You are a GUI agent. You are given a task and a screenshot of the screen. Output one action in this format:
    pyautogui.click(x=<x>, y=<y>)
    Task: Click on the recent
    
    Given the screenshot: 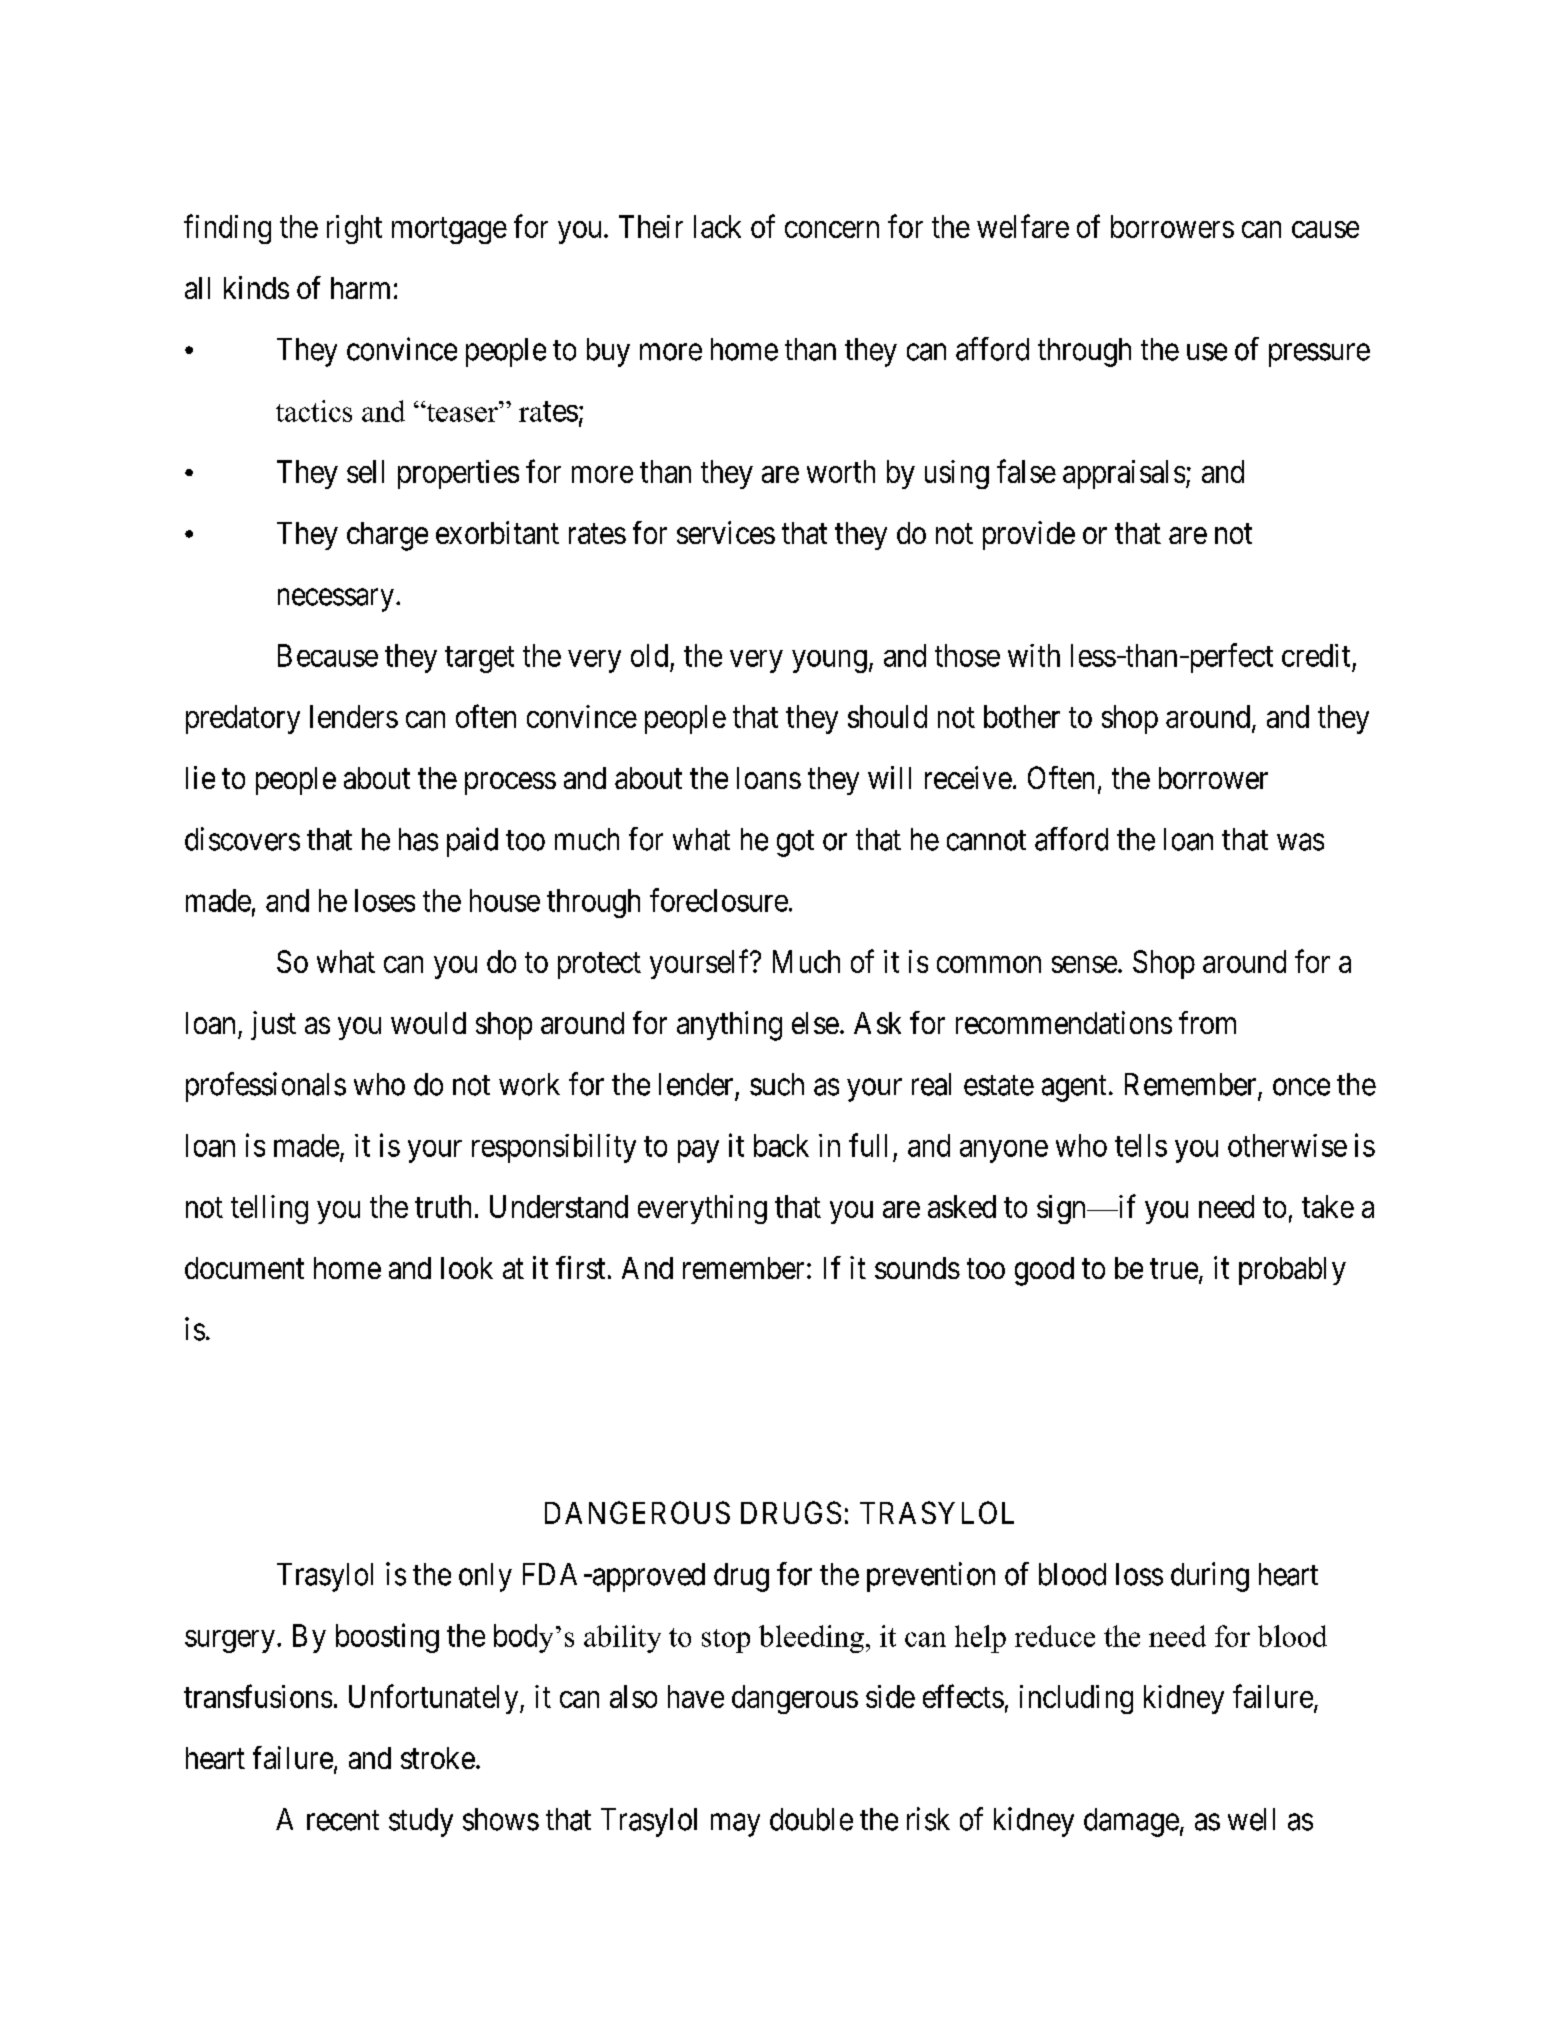 What is the action you would take?
    pyautogui.click(x=343, y=1820)
